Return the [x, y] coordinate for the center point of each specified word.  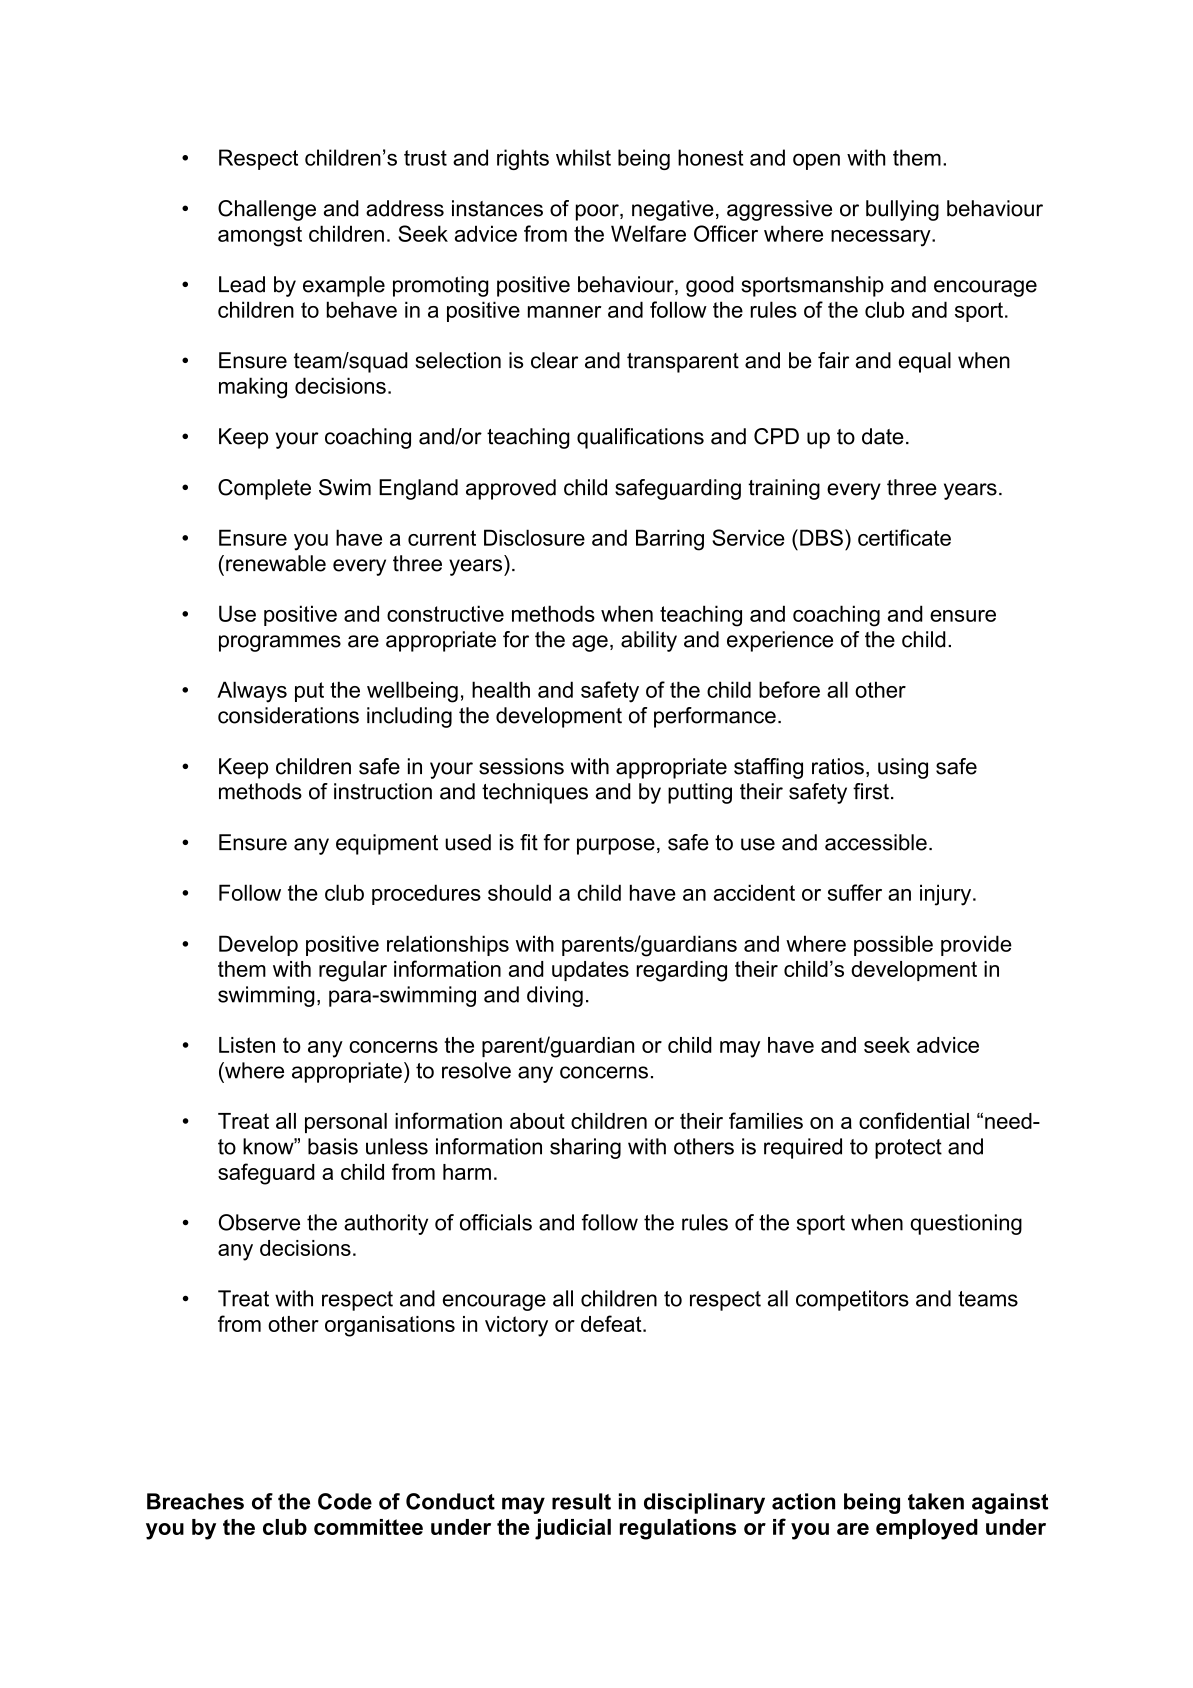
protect [908, 1149]
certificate [904, 537]
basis [333, 1146]
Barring [670, 540]
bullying [902, 210]
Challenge [267, 210]
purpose [616, 846]
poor [598, 212]
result [581, 1501]
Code [345, 1501]
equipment [387, 844]
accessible [876, 842]
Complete [264, 489]
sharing [585, 1148]
